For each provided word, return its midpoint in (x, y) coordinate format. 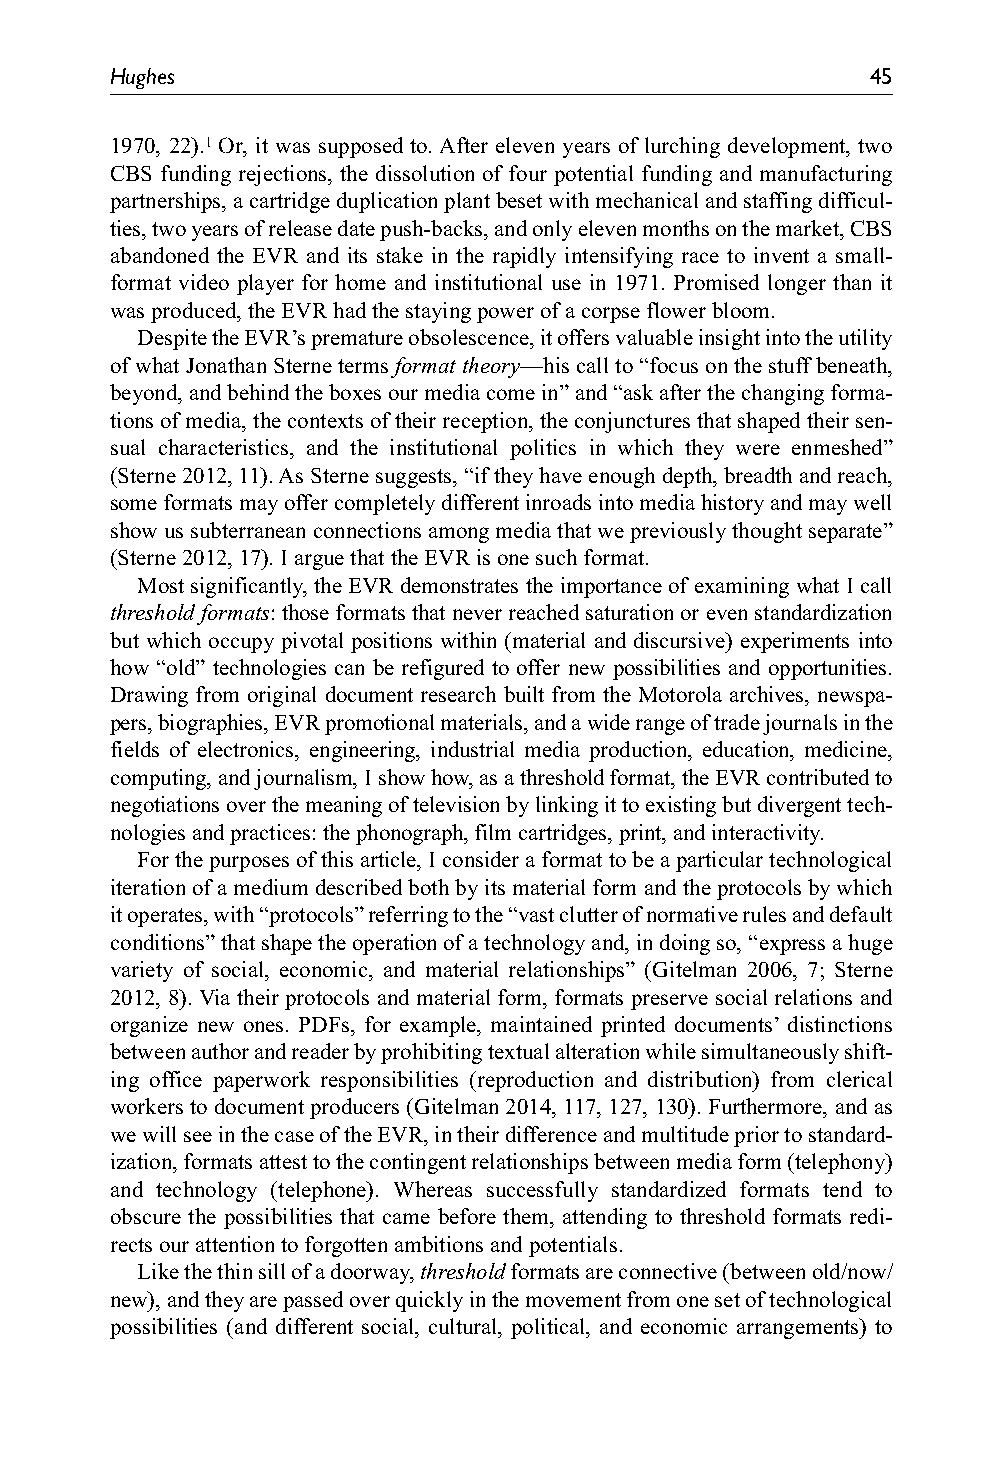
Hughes (142, 78)
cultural (464, 1326)
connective (668, 1271)
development (788, 147)
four (528, 173)
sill (272, 1271)
